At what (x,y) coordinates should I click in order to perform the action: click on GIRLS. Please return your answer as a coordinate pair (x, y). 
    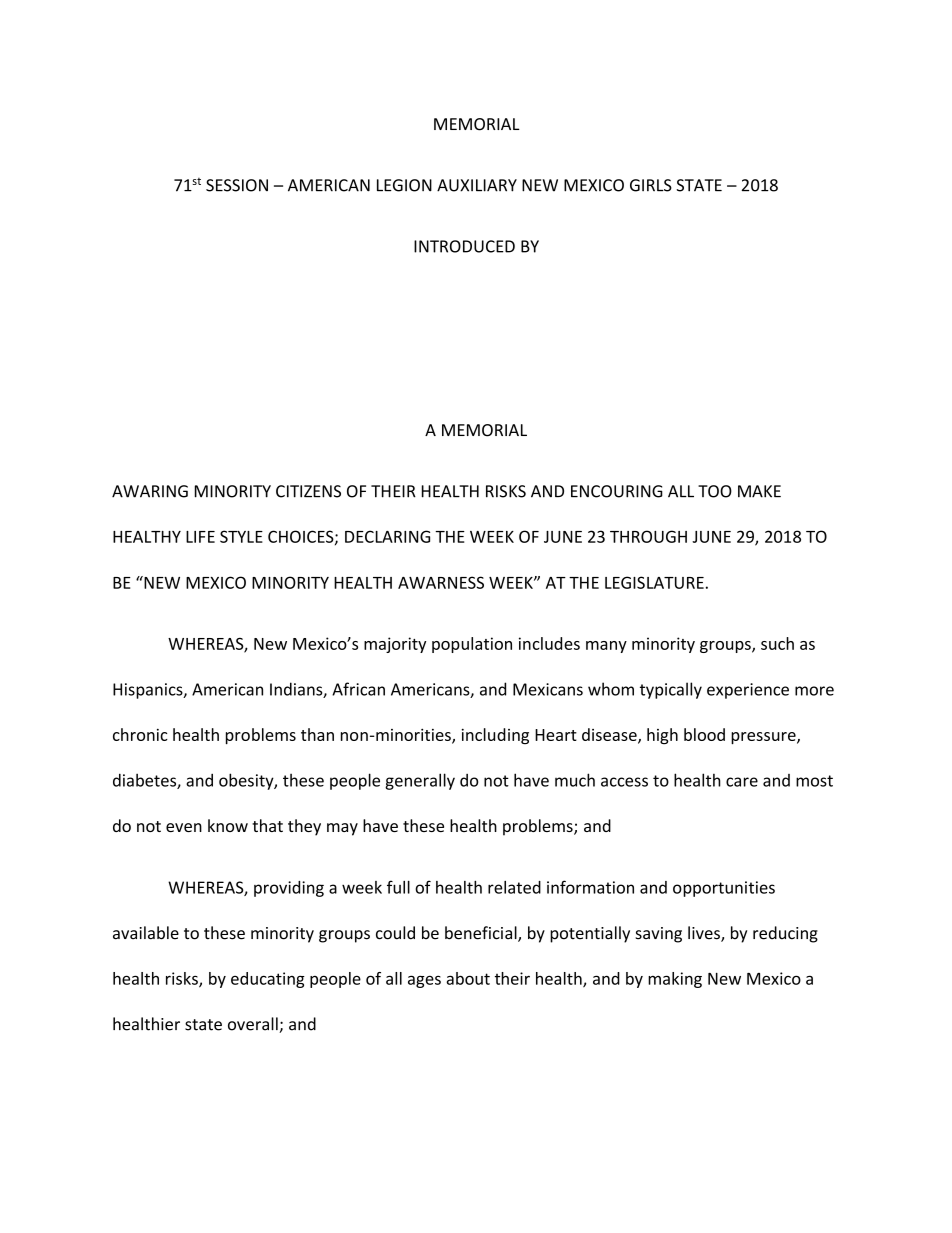
    Looking at the image, I should click on (651, 185).
